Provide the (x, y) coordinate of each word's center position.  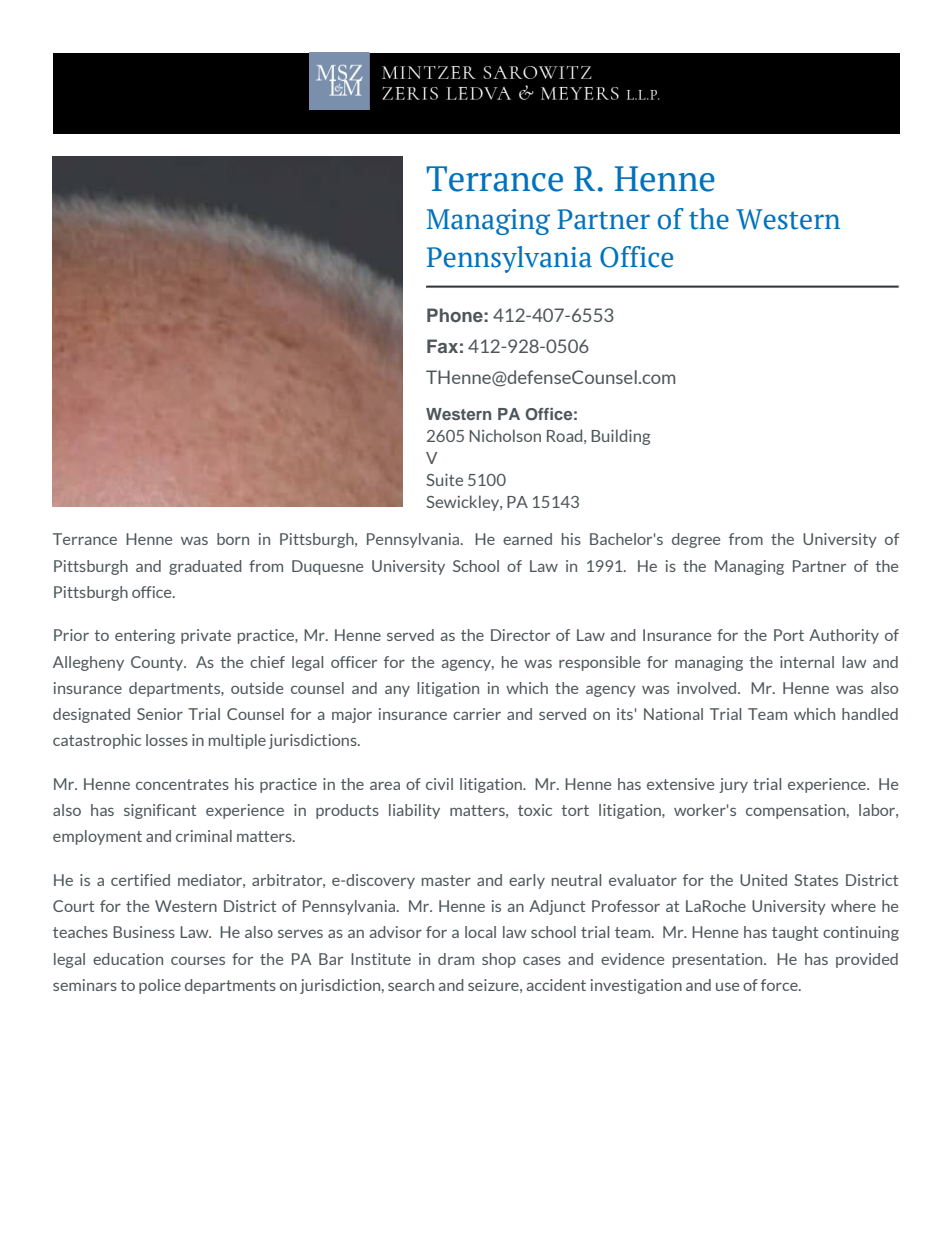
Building (621, 437)
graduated (205, 567)
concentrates (182, 784)
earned (527, 539)
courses (198, 960)
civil (439, 784)
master (446, 880)
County (158, 663)
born (233, 539)
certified (140, 880)
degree (696, 540)
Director (520, 635)
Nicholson (505, 435)
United (763, 880)
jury (733, 785)
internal (807, 662)
